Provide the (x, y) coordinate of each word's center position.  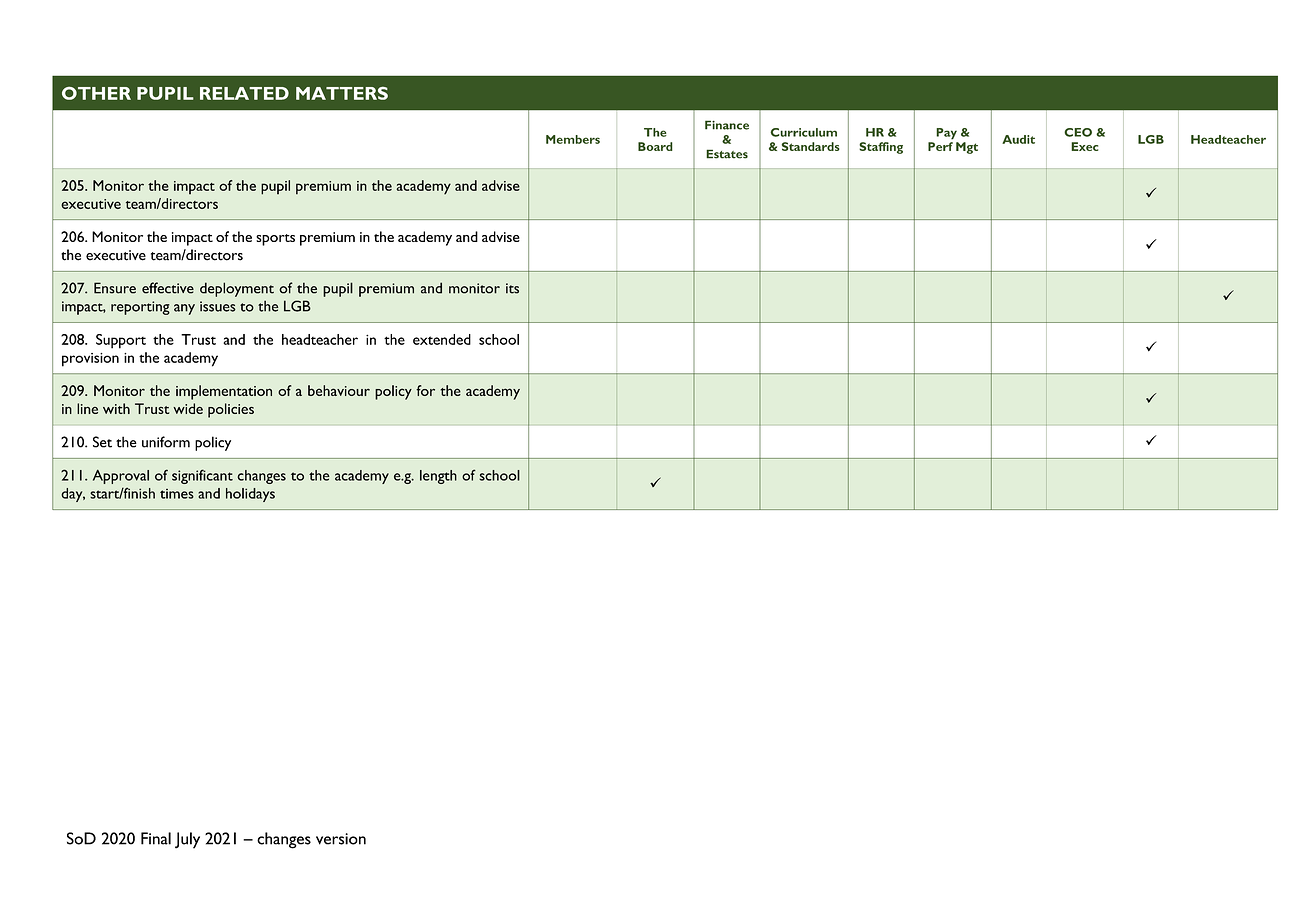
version (341, 839)
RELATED (244, 93)
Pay (946, 134)
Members (573, 139)
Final (156, 838)
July (187, 840)
